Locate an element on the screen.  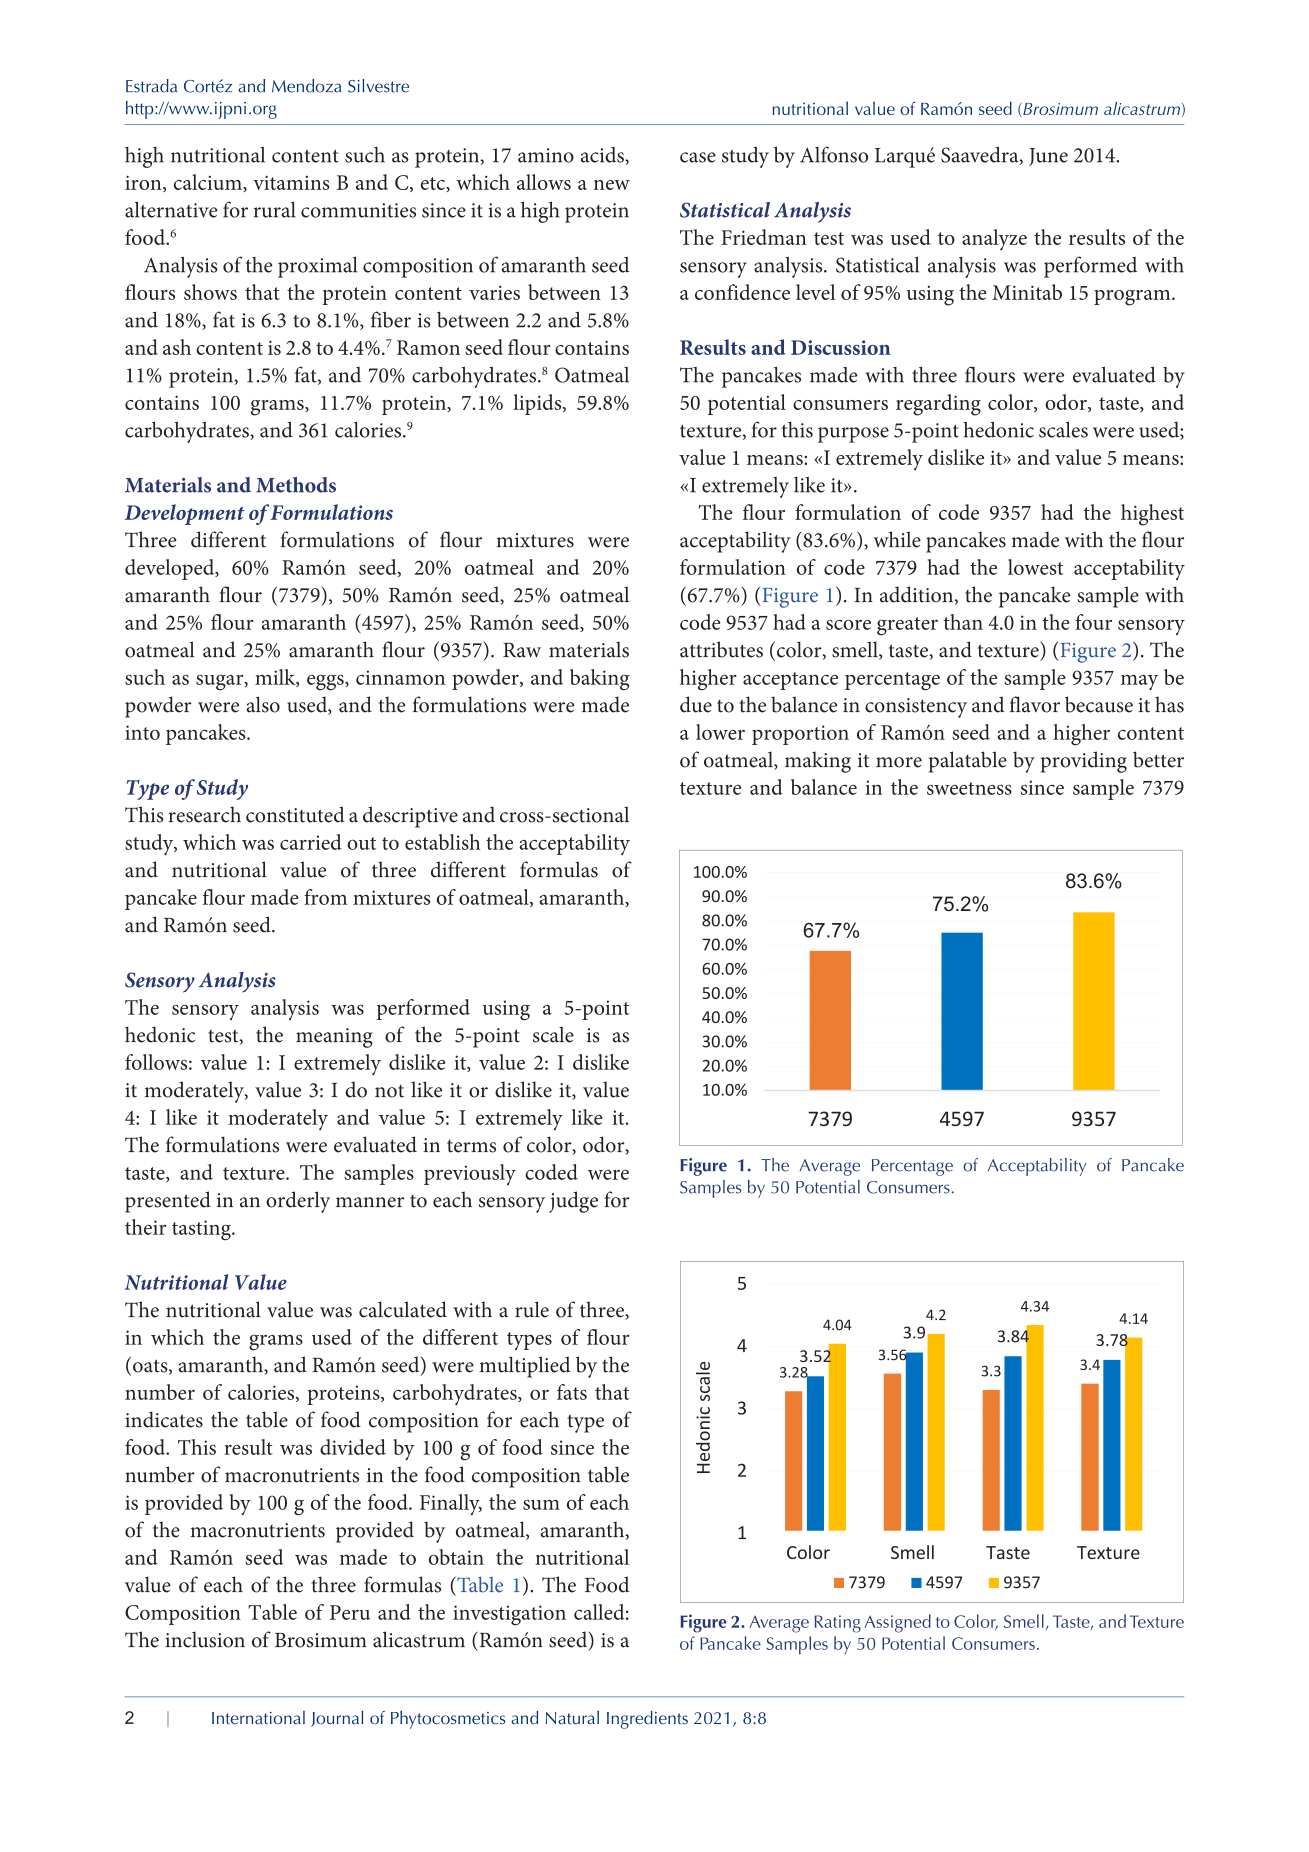
indicates is located at coordinates (164, 1419).
